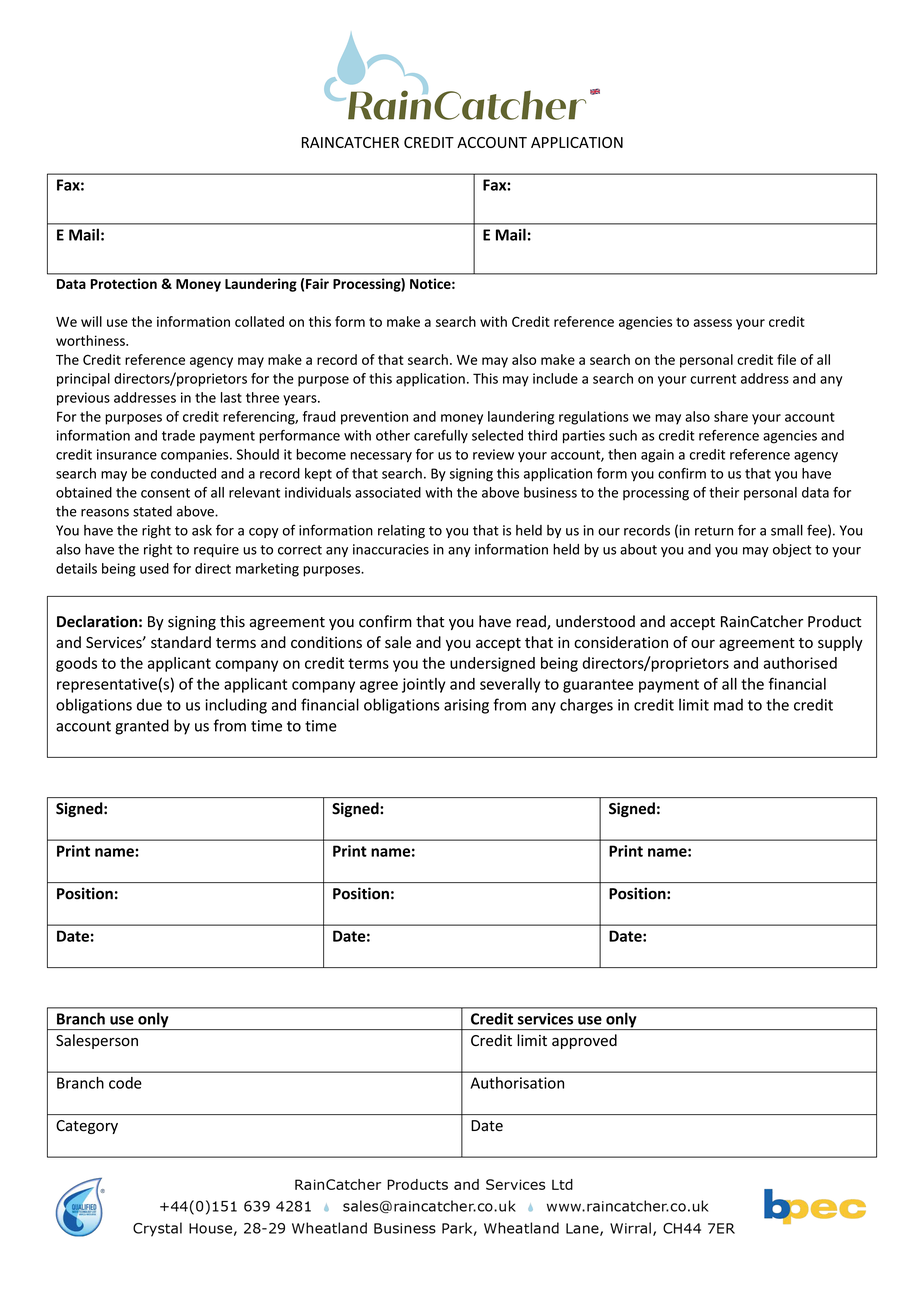  What do you see at coordinates (317, 283) in the image?
I see `Fair` at bounding box center [317, 283].
